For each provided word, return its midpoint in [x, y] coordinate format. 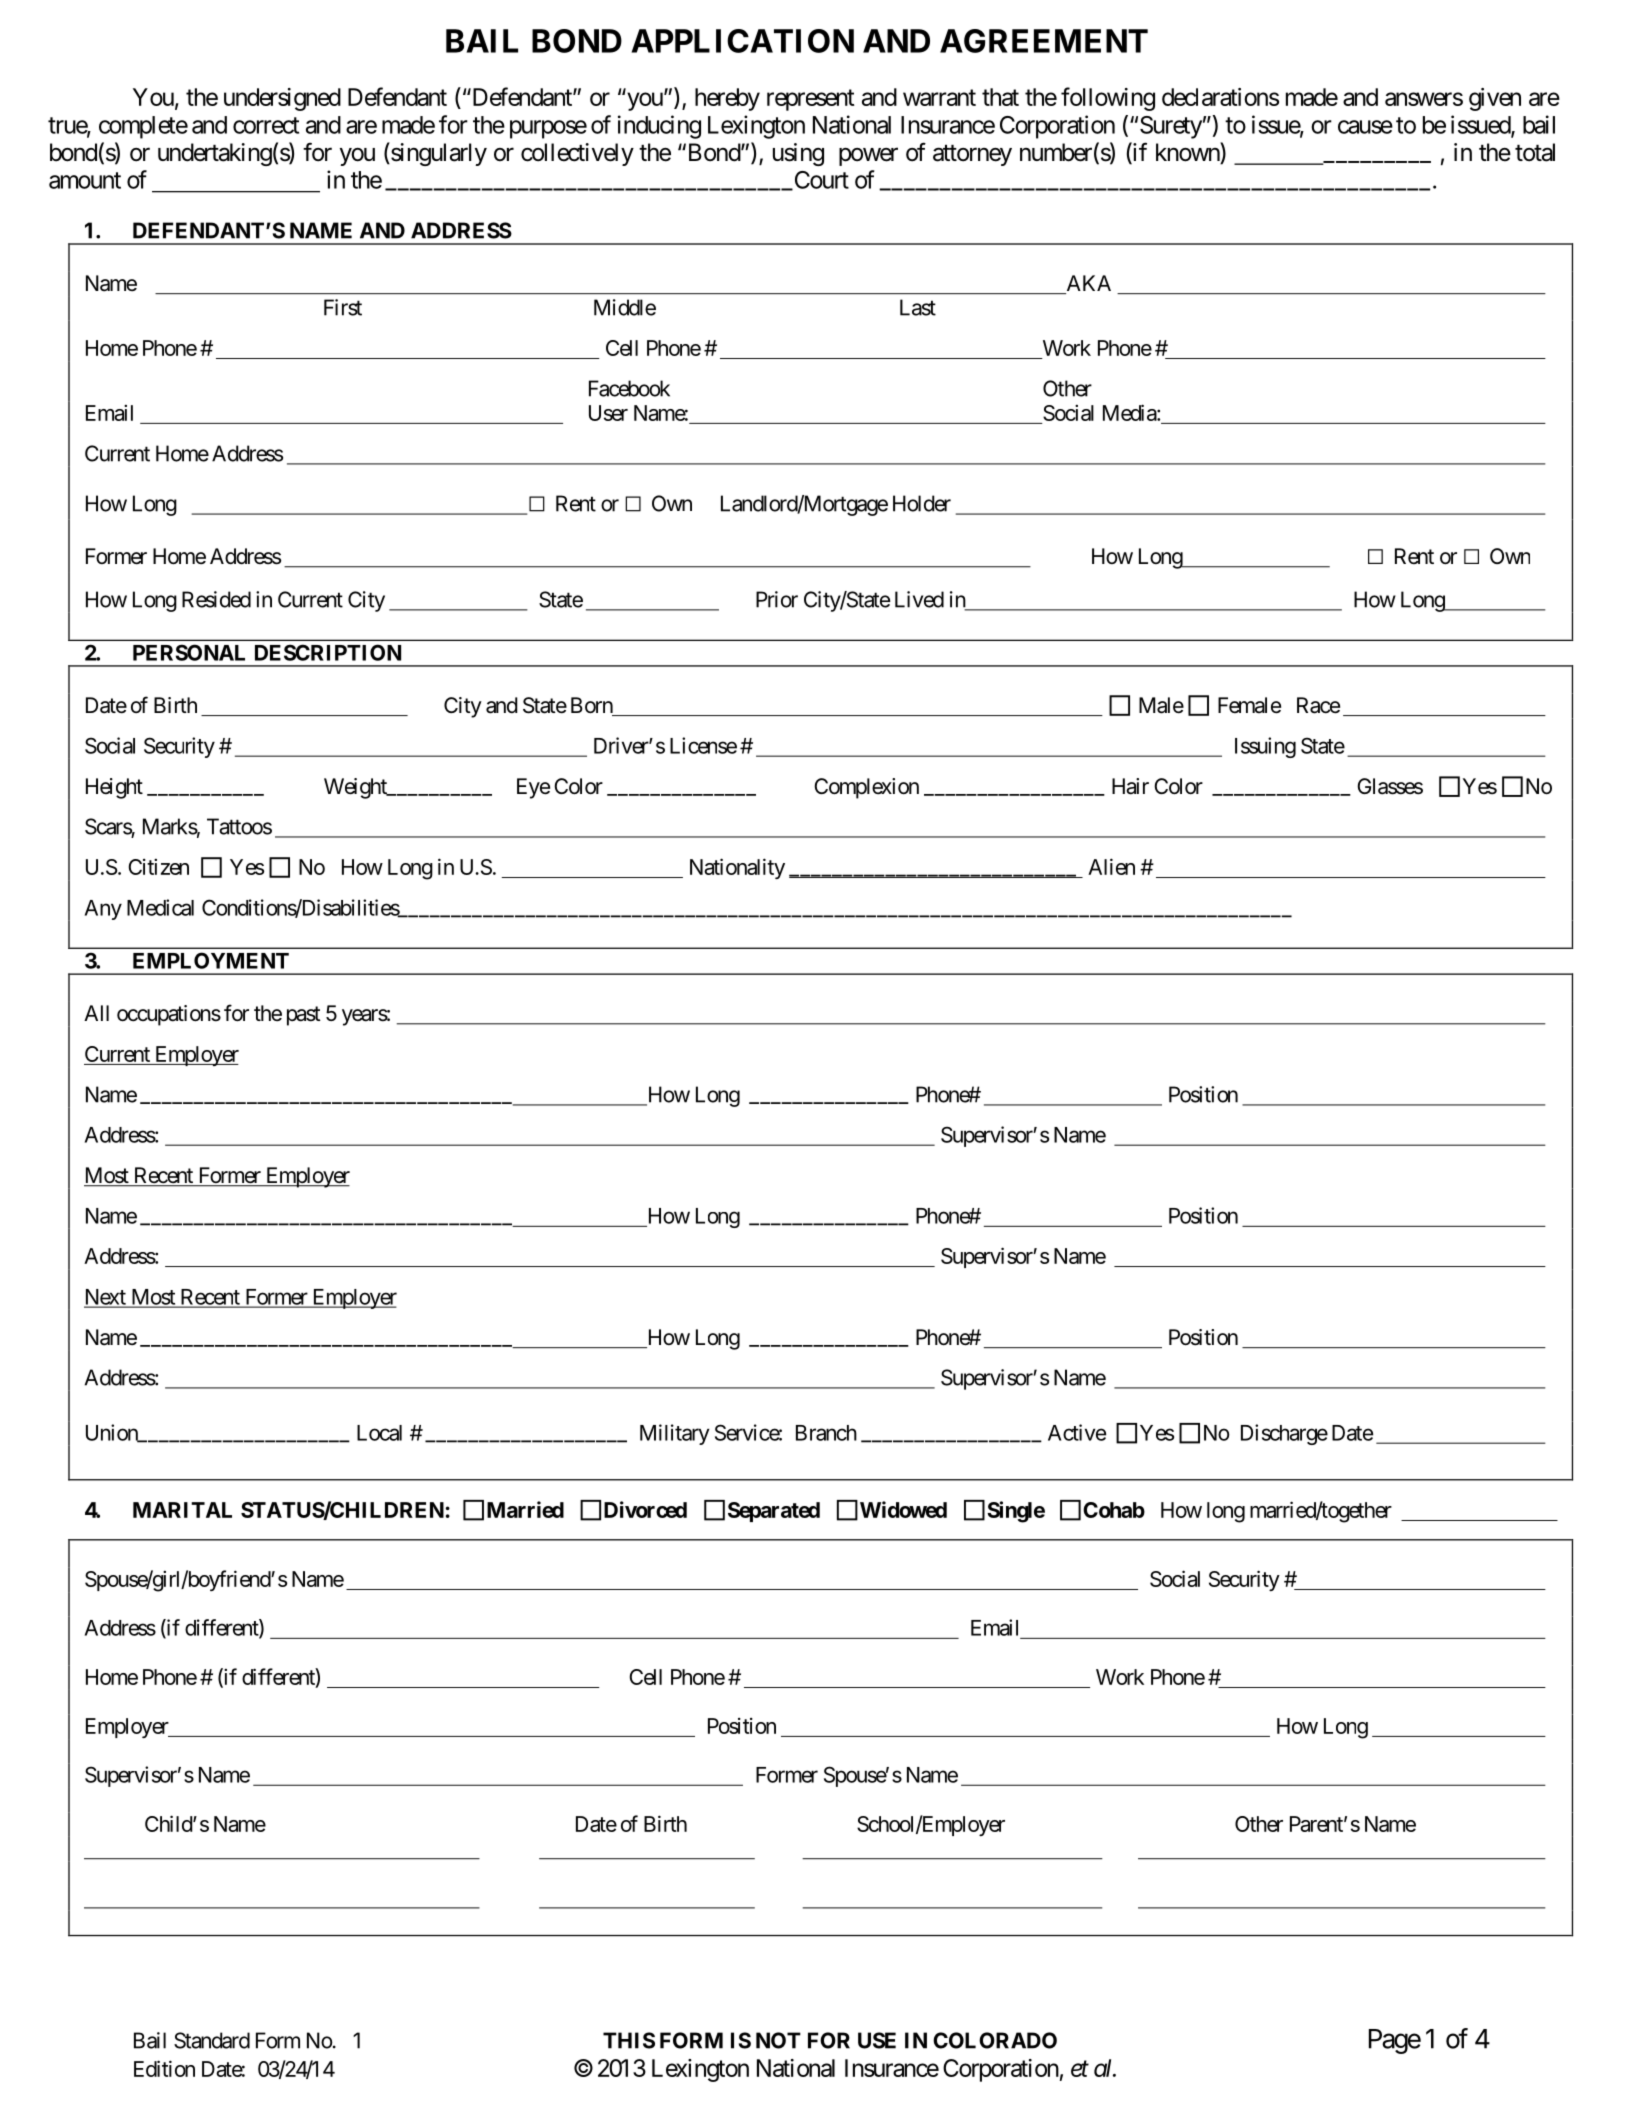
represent [811, 100]
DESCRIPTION [328, 652]
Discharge [1284, 1434]
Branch [826, 1433]
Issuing [1265, 747]
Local [379, 1433]
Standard [212, 2040]
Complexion [866, 788]
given [1495, 99]
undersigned [282, 99]
